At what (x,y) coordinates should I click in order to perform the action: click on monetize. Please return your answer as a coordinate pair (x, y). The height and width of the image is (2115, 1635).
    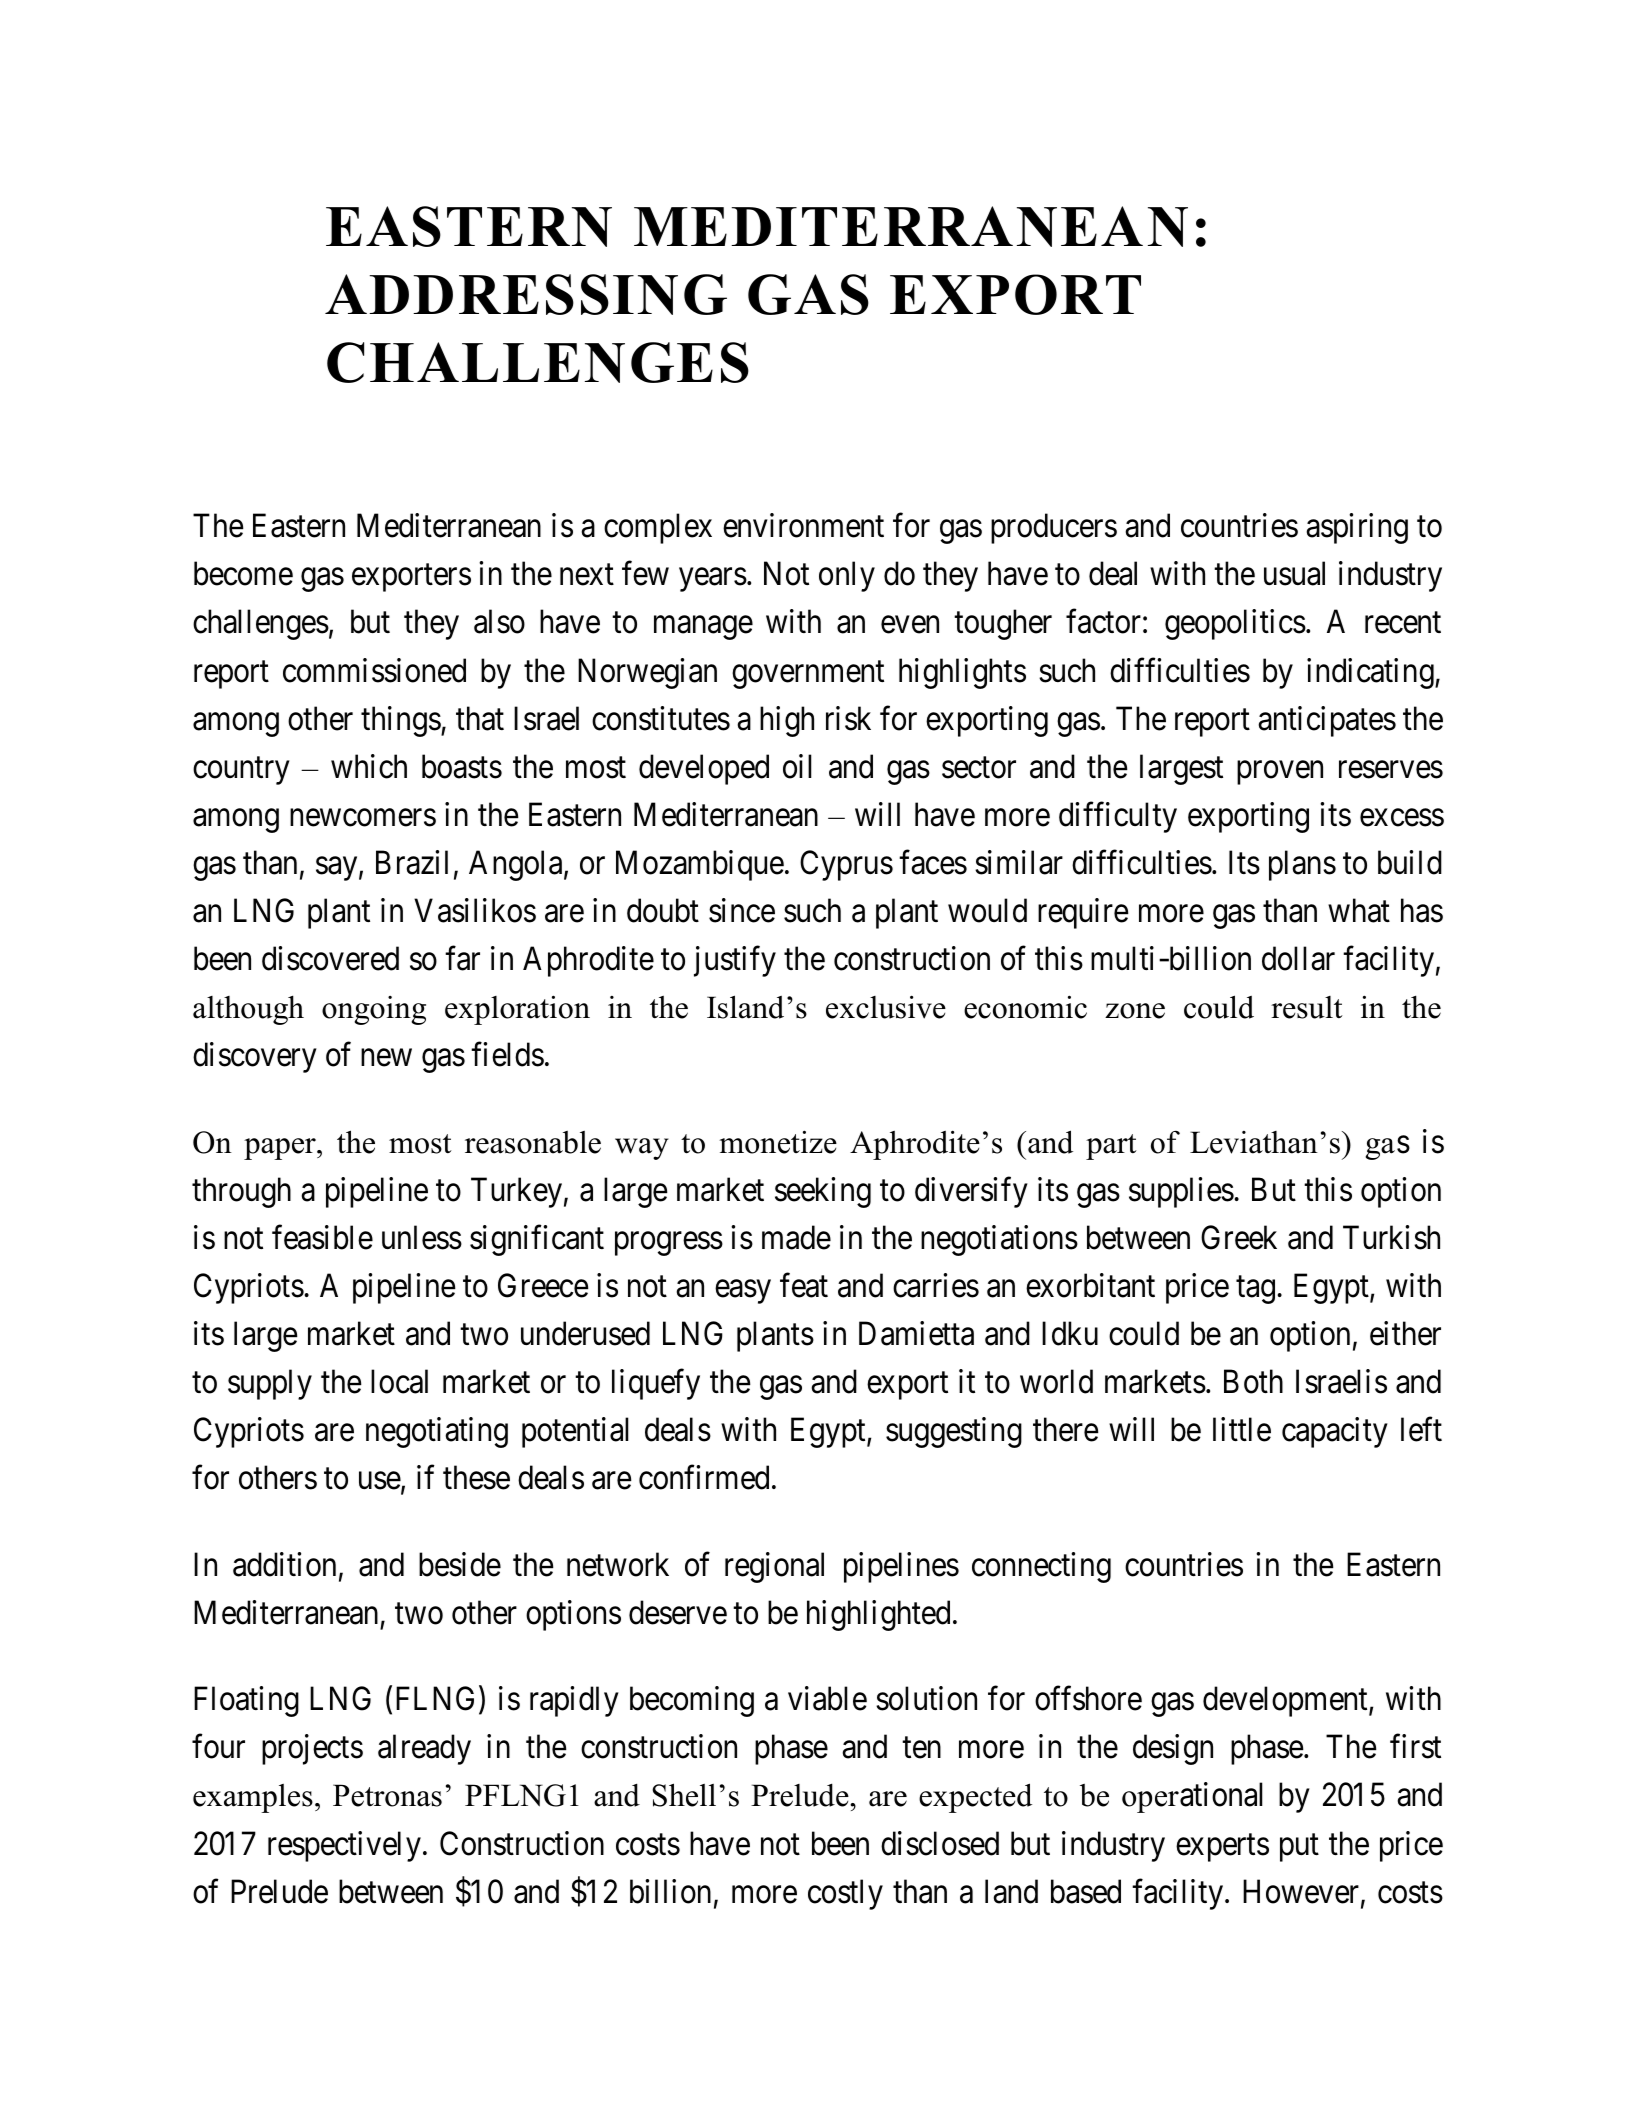
    Looking at the image, I should click on (778, 1142).
